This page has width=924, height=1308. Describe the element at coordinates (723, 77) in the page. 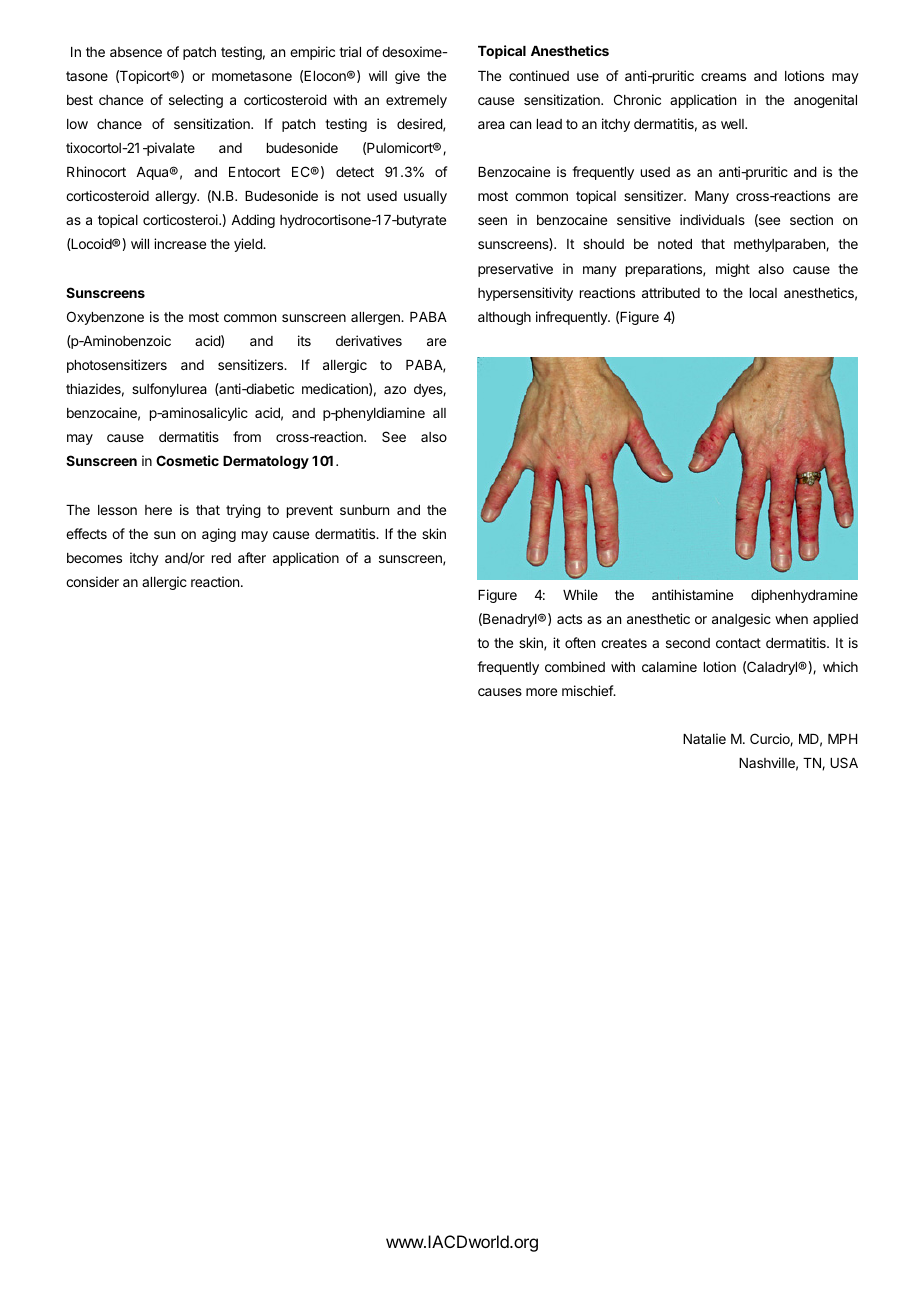

I see `creams` at that location.
